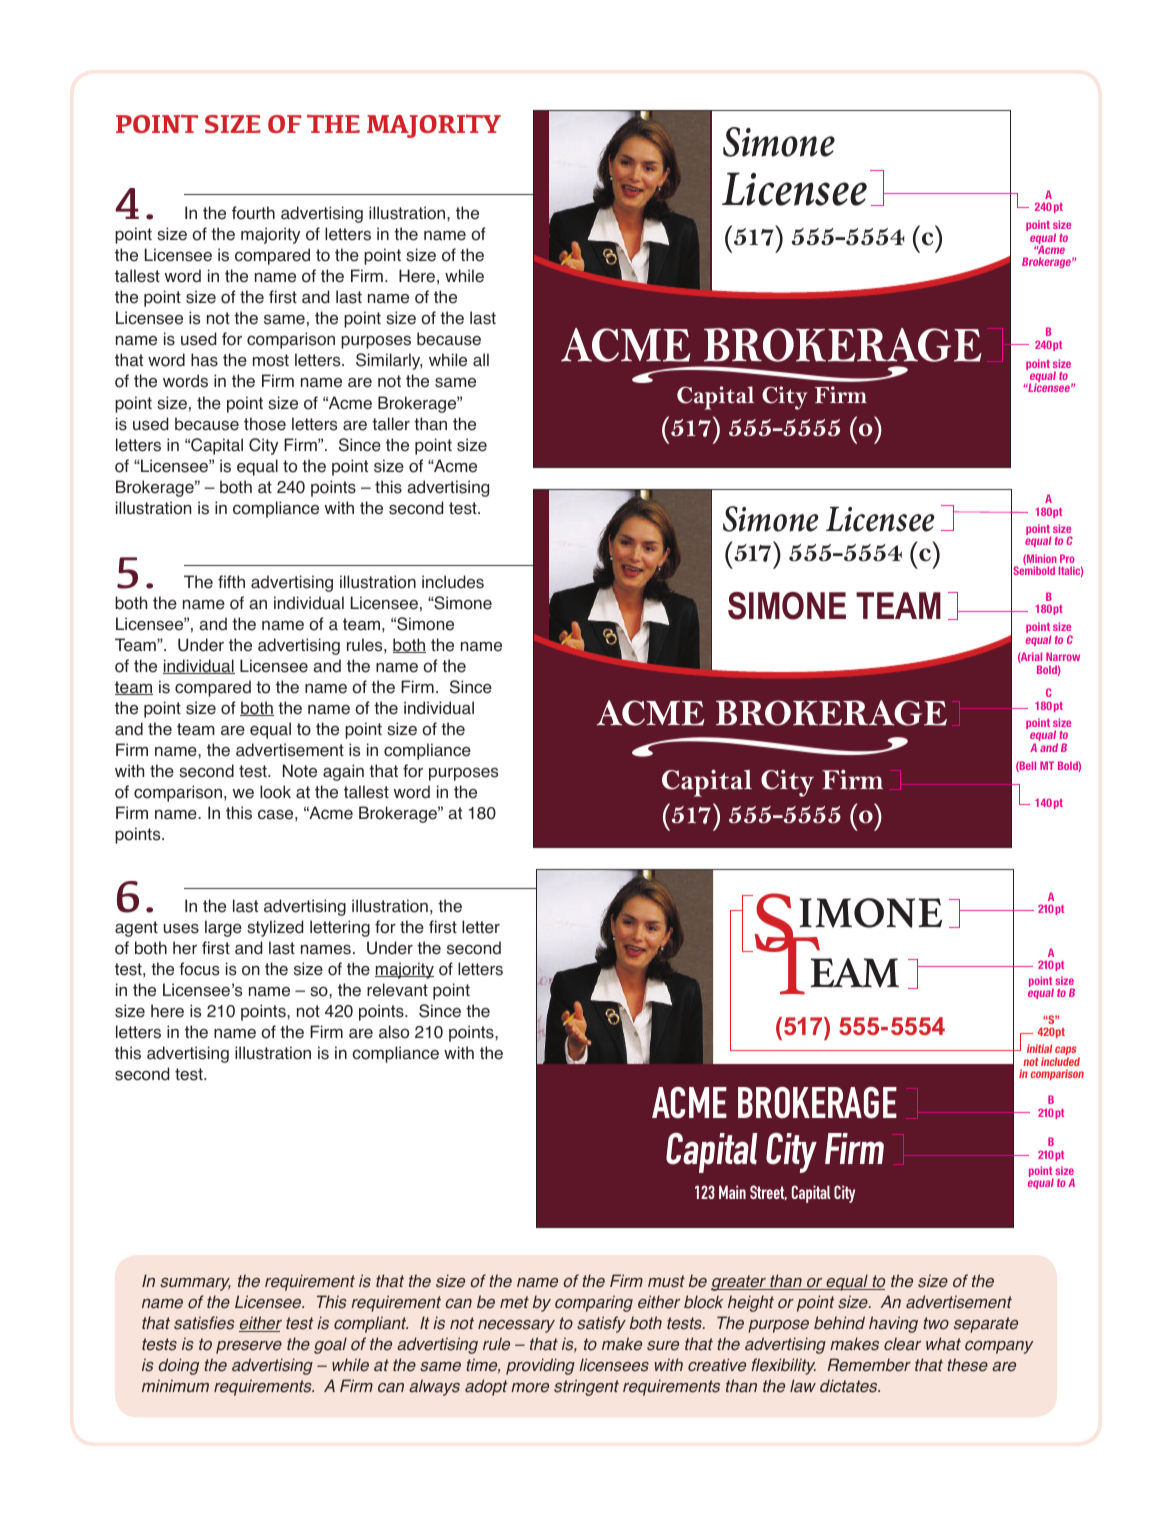 Image resolution: width=1172 pixels, height=1516 pixels. What do you see at coordinates (389, 361) in the page?
I see `Similarly` at bounding box center [389, 361].
